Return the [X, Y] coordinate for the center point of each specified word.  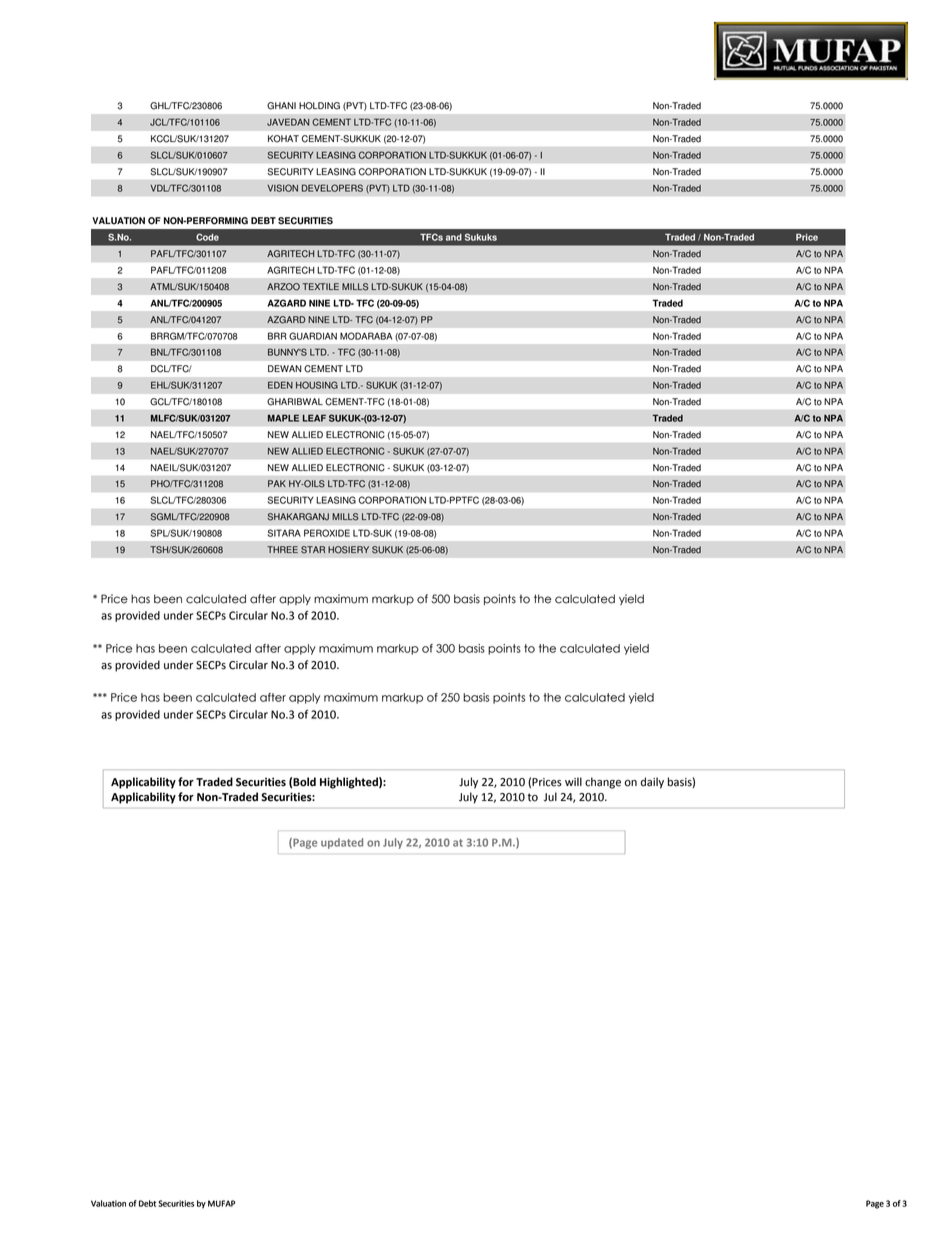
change [603, 783]
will [573, 781]
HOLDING [319, 106]
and [454, 237]
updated [342, 843]
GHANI [281, 106]
